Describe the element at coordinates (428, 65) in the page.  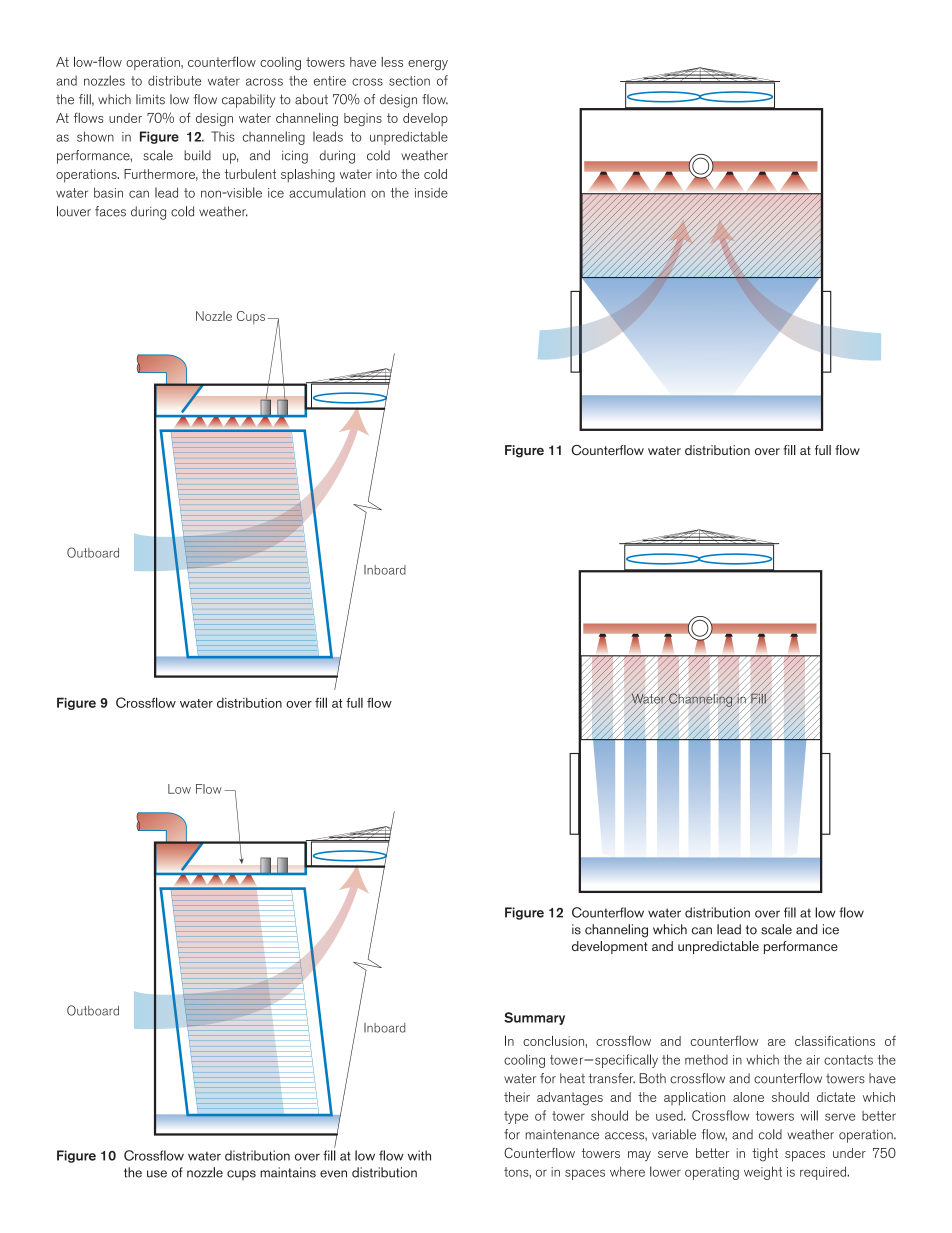
I see `energy` at that location.
